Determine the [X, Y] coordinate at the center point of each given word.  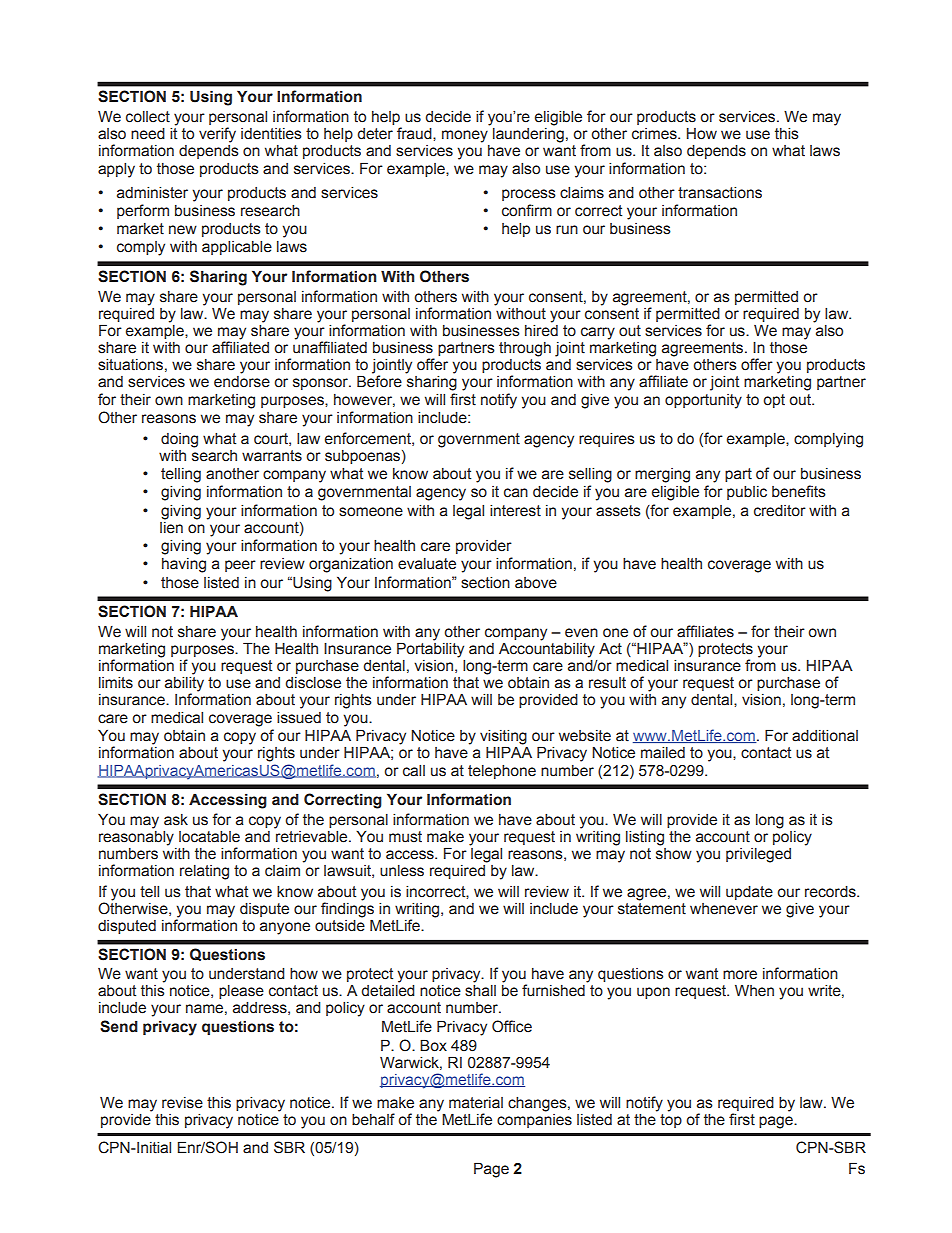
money [465, 136]
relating [204, 872]
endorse [242, 382]
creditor [780, 511]
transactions [720, 193]
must [405, 837]
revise [182, 1103]
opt [774, 401]
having [184, 565]
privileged [758, 855]
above [536, 583]
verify [217, 135]
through [525, 349]
